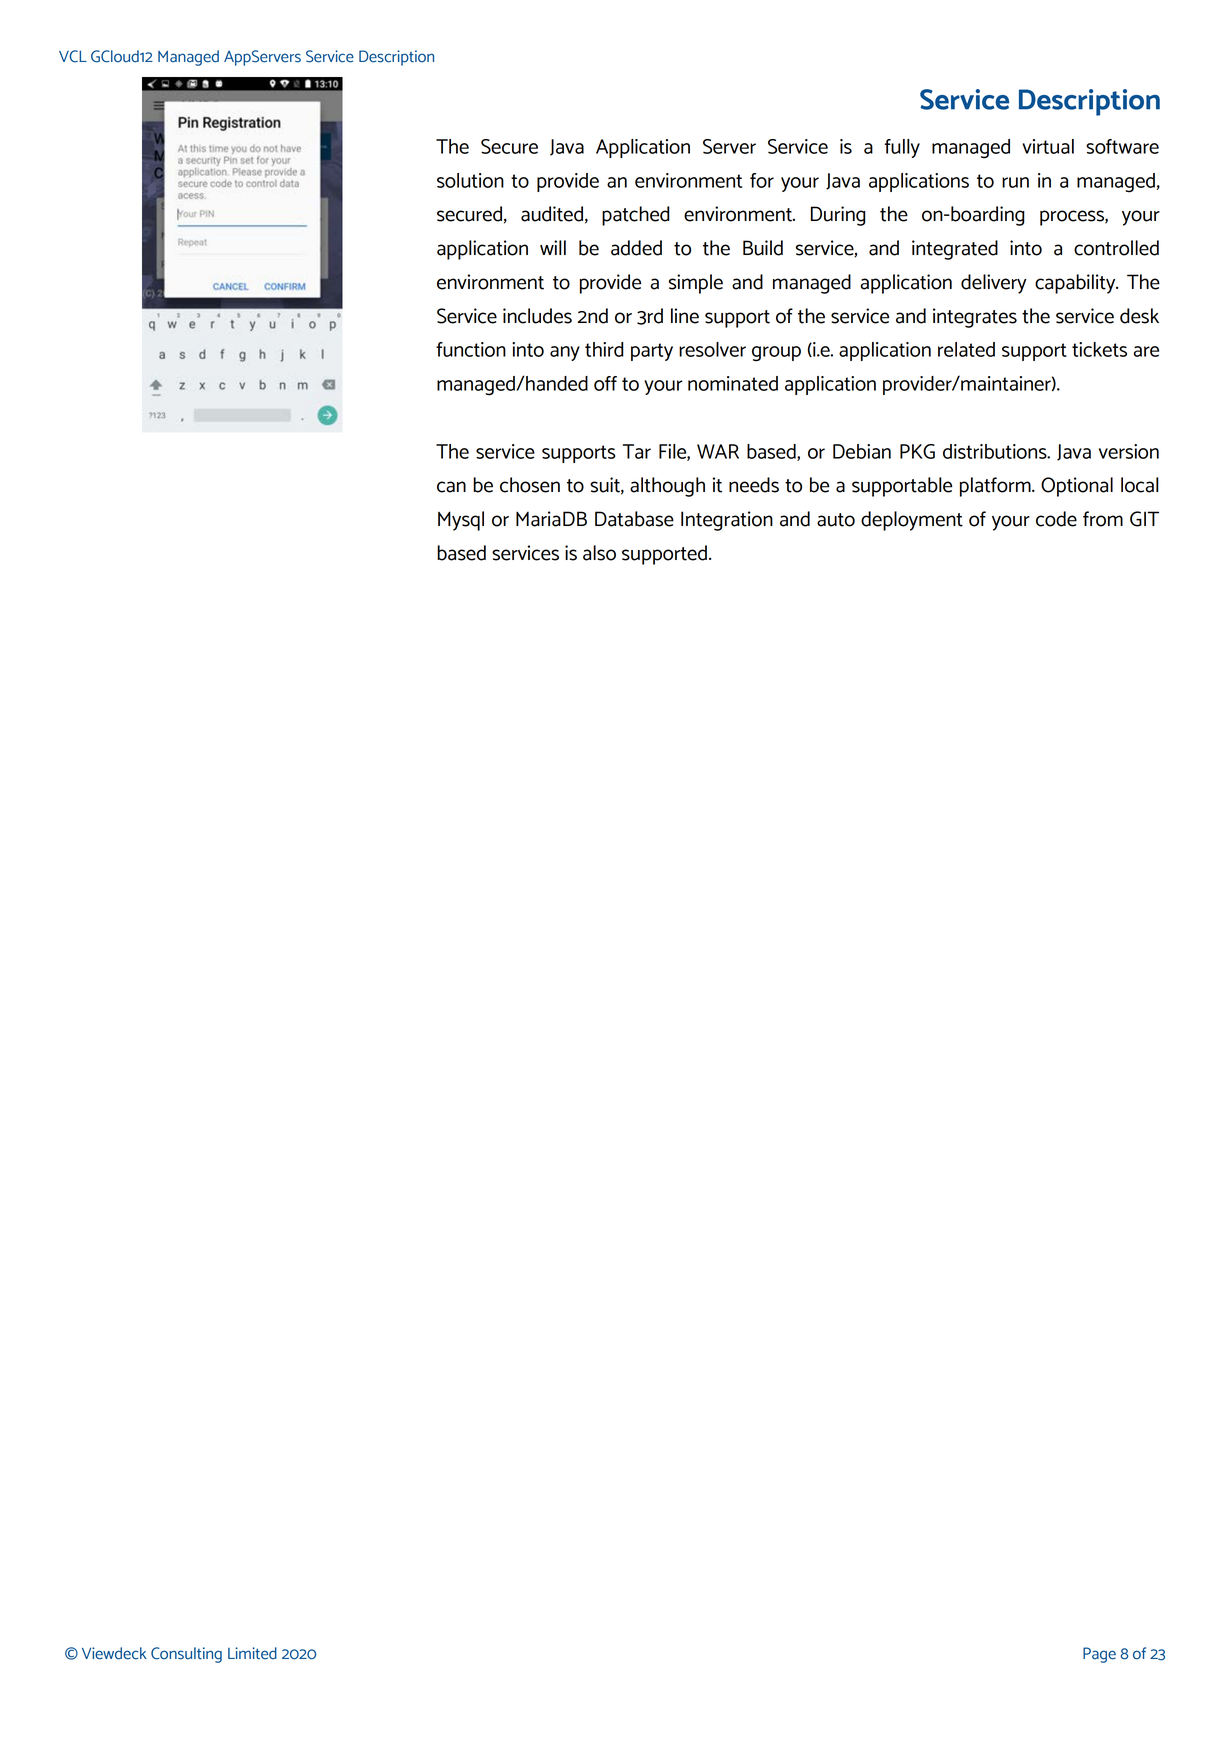 Image resolution: width=1230 pixels, height=1739 pixels. Describe the element at coordinates (634, 519) in the image. I see `Database` at that location.
